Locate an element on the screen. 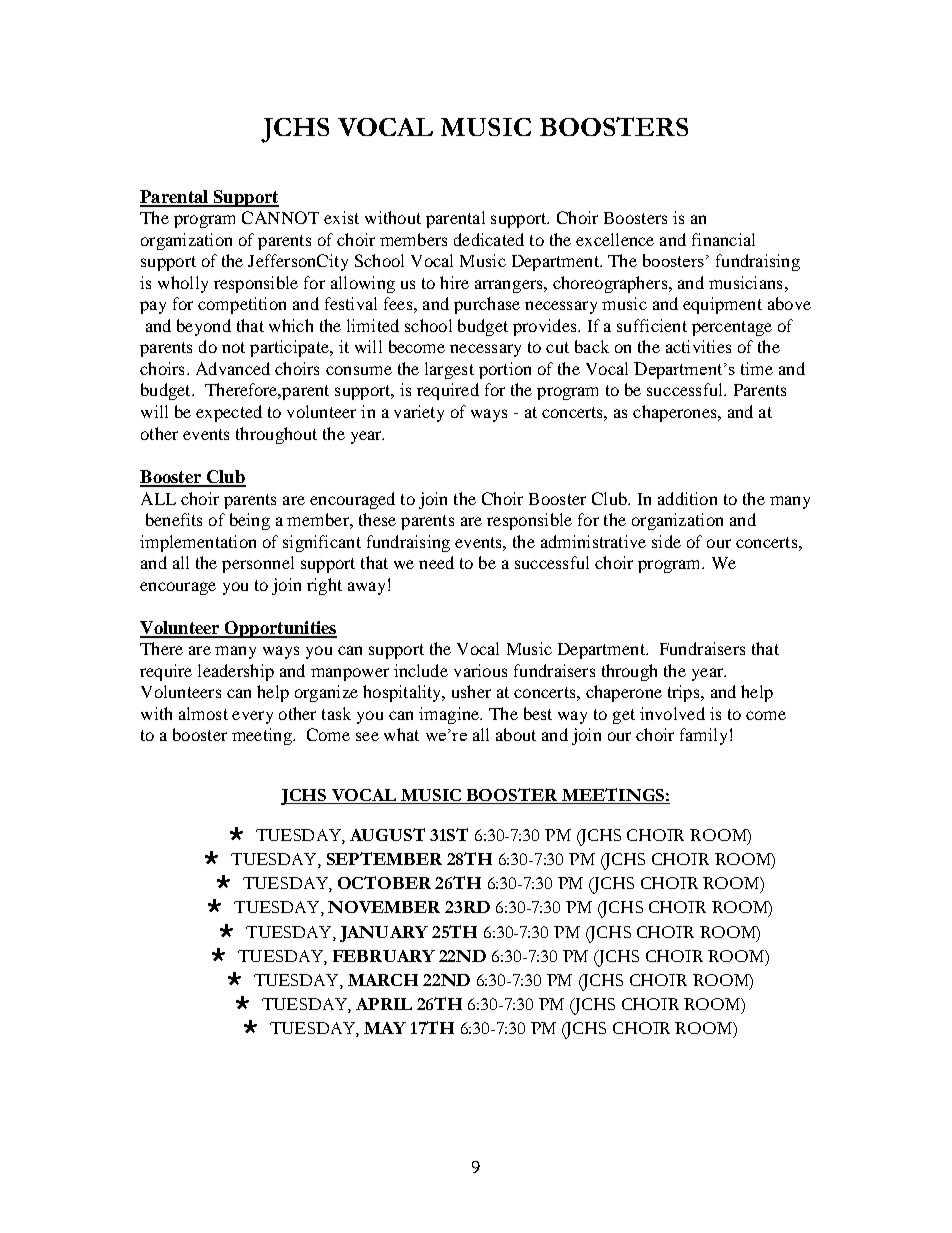  family is located at coordinates (703, 736).
